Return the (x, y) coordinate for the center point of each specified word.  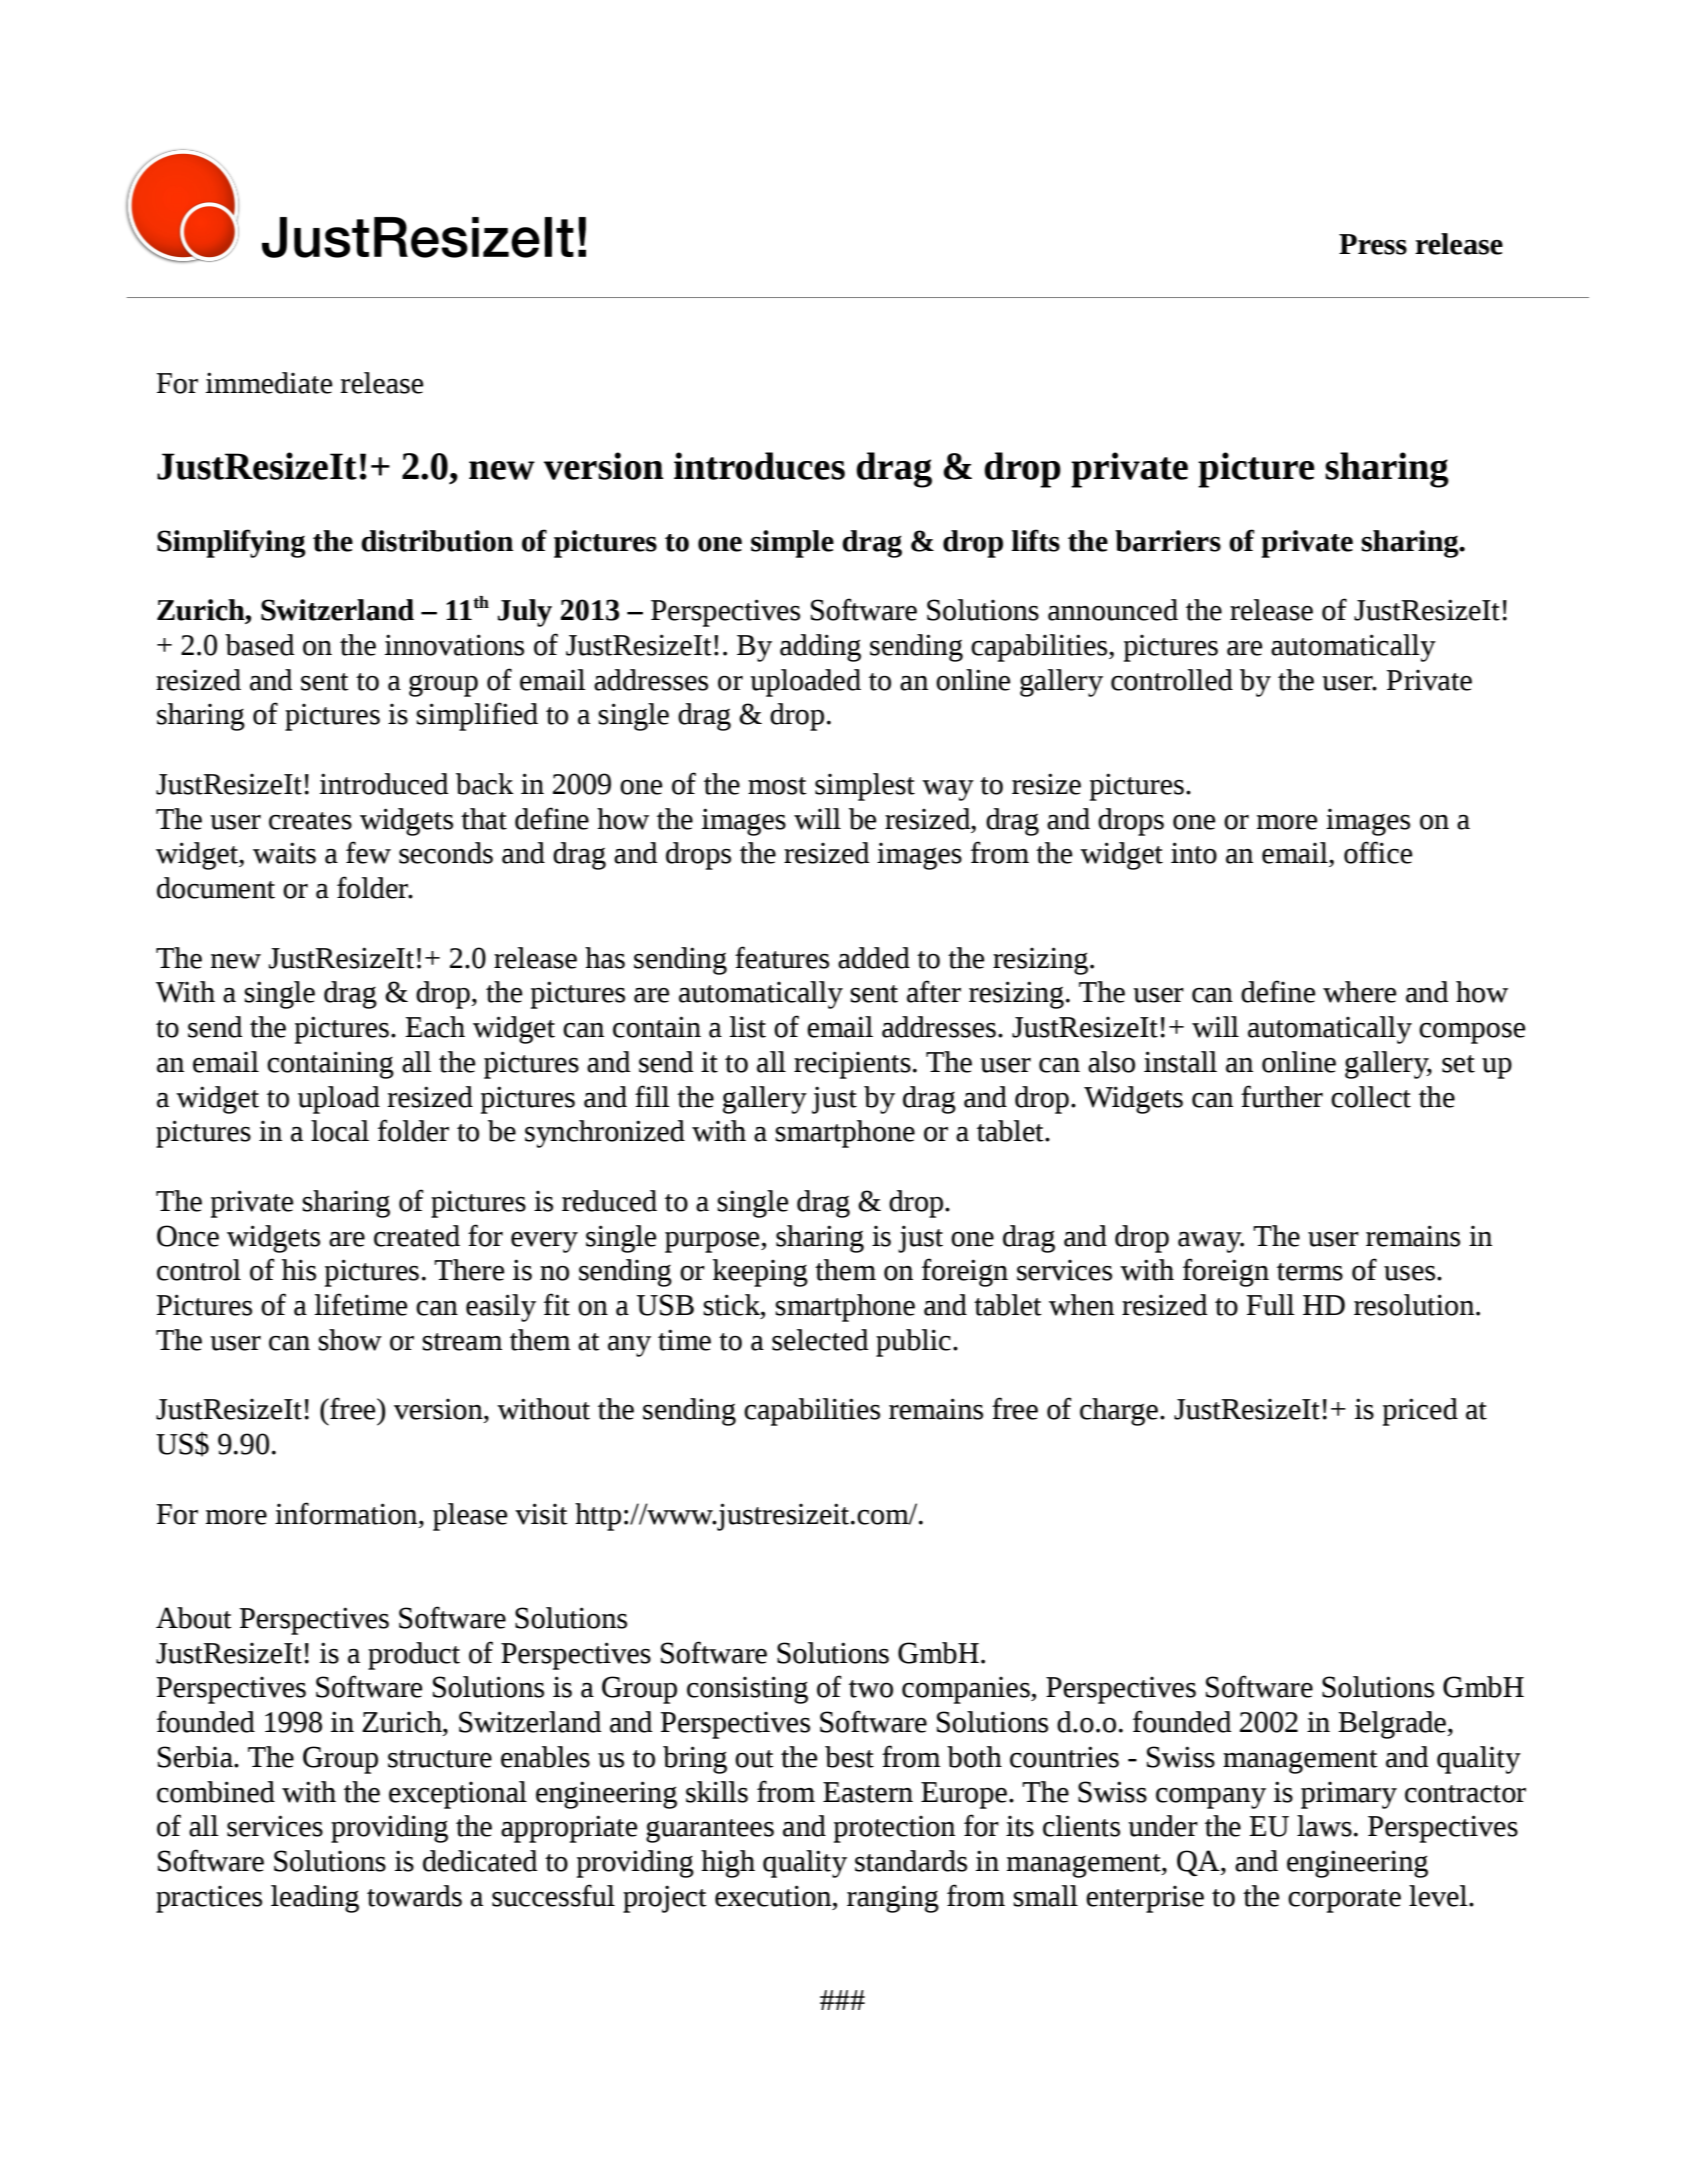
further (1282, 1096)
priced (1420, 1412)
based (260, 645)
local (340, 1131)
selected (820, 1340)
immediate (269, 383)
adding (820, 648)
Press (1373, 244)
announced (1113, 610)
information (347, 1513)
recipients (852, 1065)
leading (315, 1899)
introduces (759, 466)
